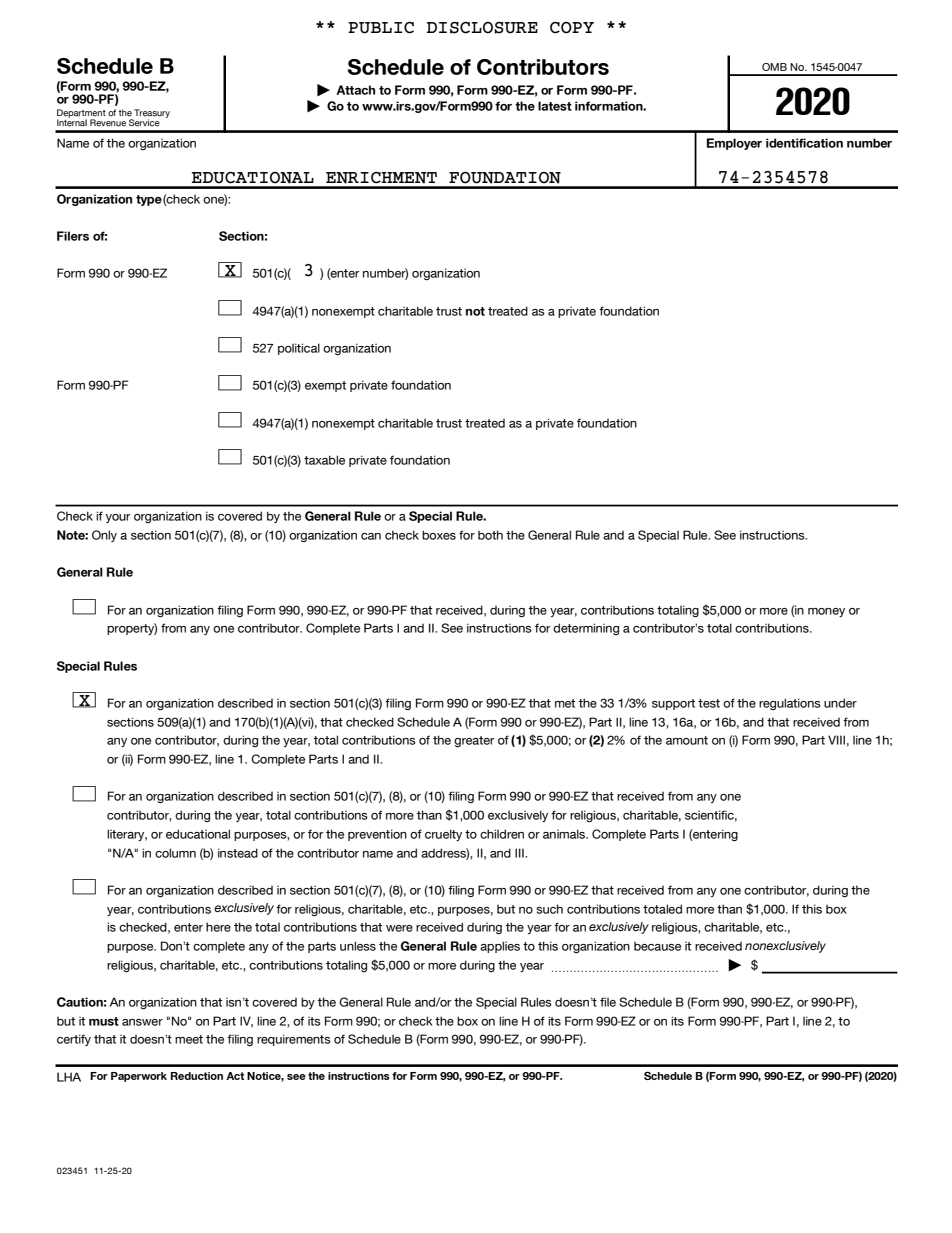  What do you see at coordinates (826, 612) in the image?
I see `money` at bounding box center [826, 612].
